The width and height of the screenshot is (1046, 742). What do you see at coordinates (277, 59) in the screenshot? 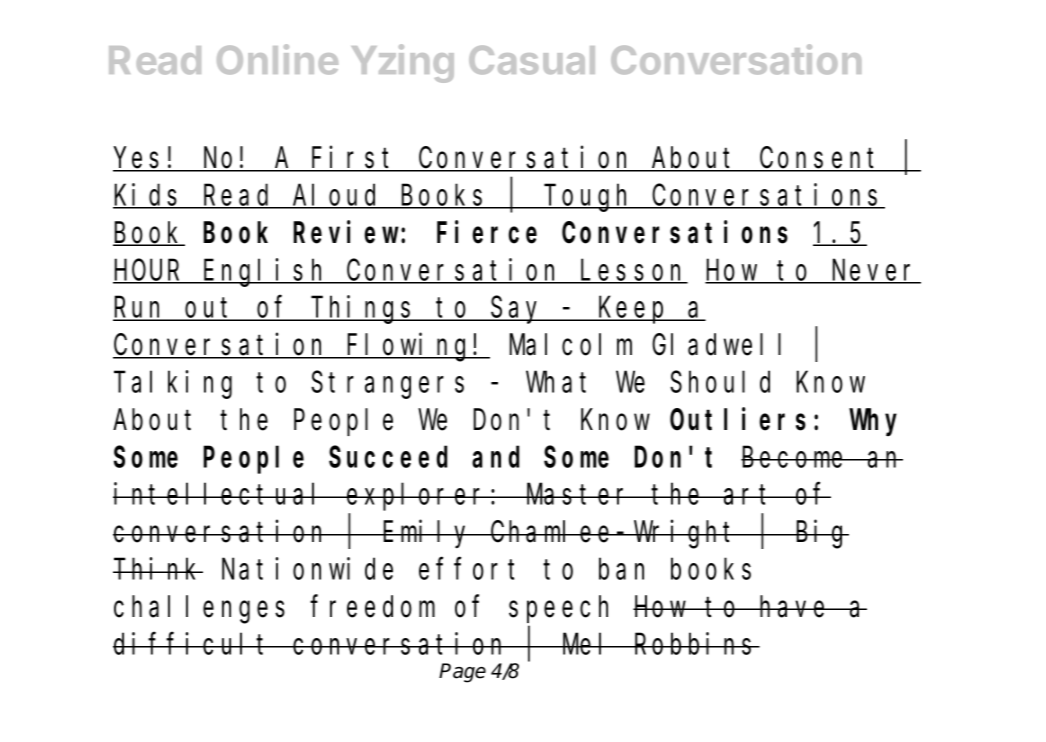
I see `Online` at bounding box center [277, 59].
